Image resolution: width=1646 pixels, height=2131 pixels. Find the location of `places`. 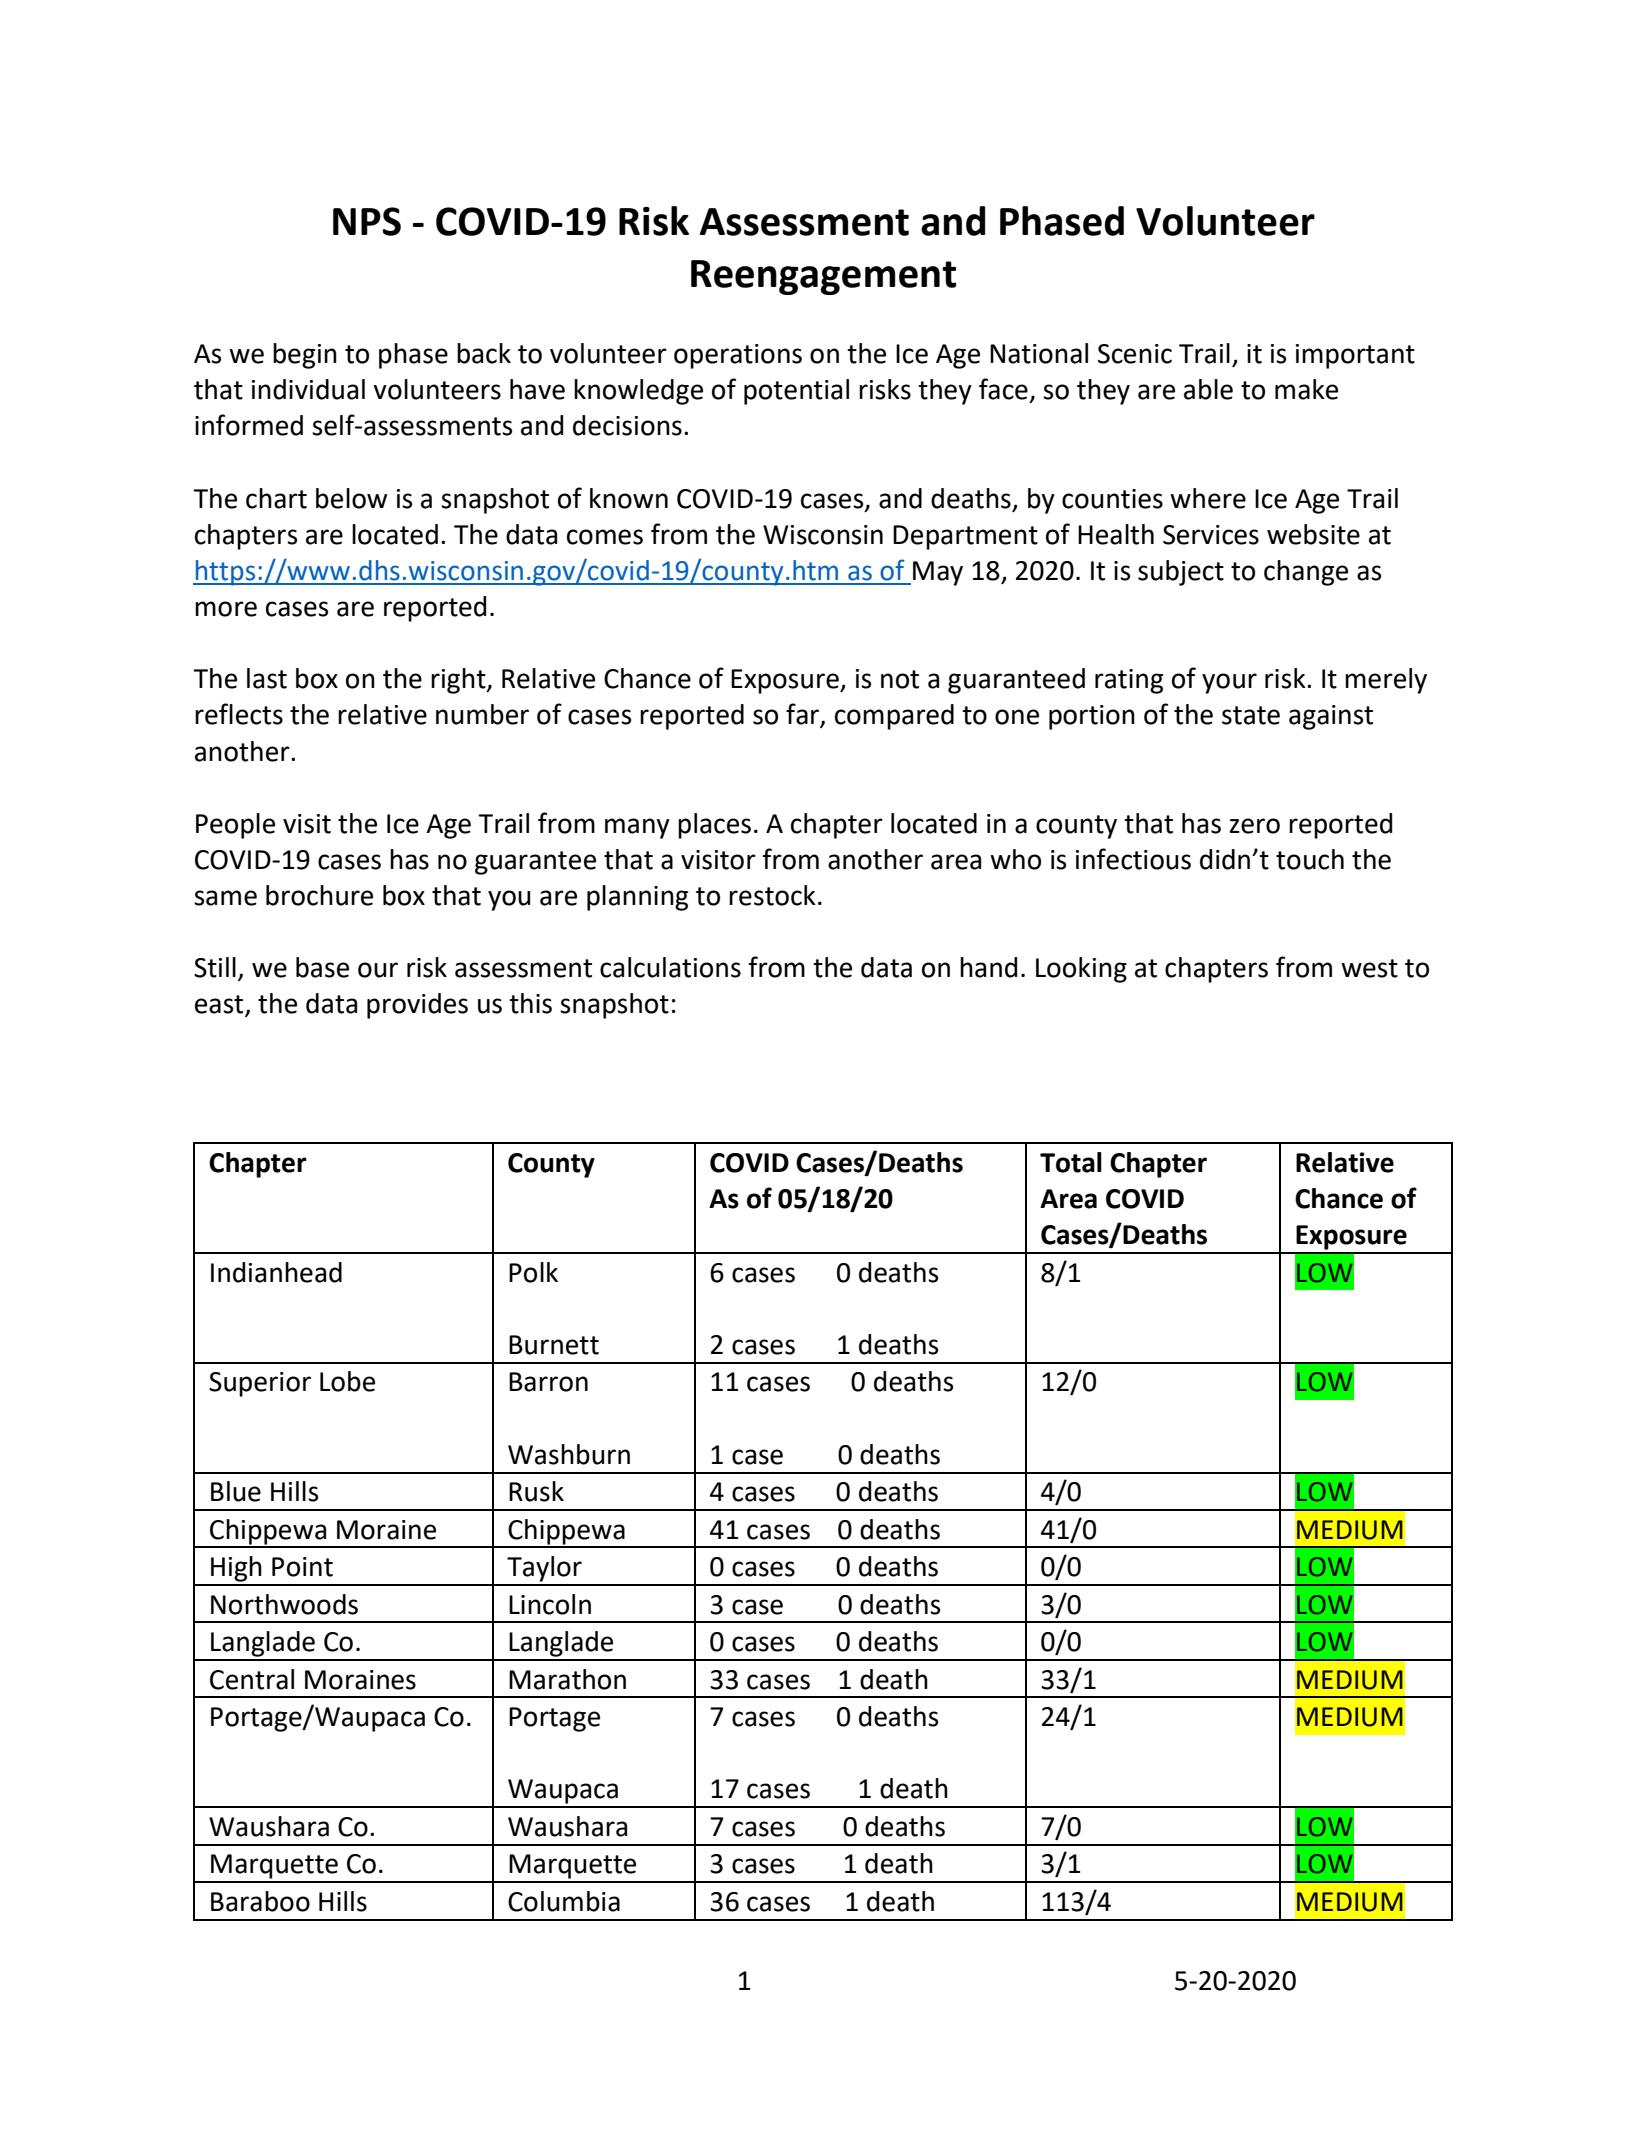

places is located at coordinates (714, 826).
